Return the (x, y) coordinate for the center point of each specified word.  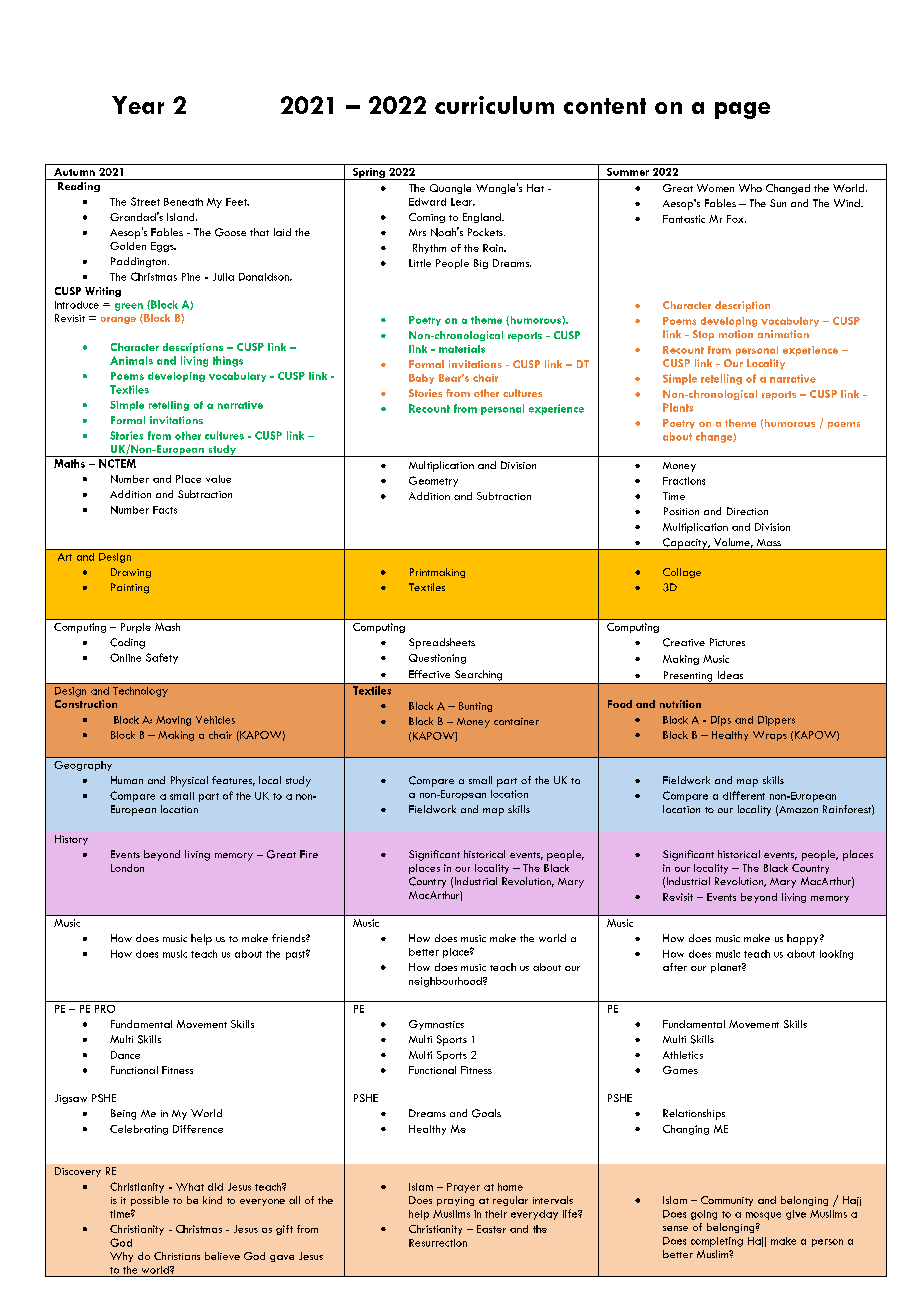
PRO (105, 1009)
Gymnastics (436, 1025)
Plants (678, 407)
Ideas (730, 675)
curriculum (494, 105)
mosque (763, 1216)
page (742, 110)
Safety (162, 658)
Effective (429, 674)
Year (138, 105)
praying (455, 1201)
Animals (131, 360)
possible (150, 1201)
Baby (421, 379)
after (675, 967)
